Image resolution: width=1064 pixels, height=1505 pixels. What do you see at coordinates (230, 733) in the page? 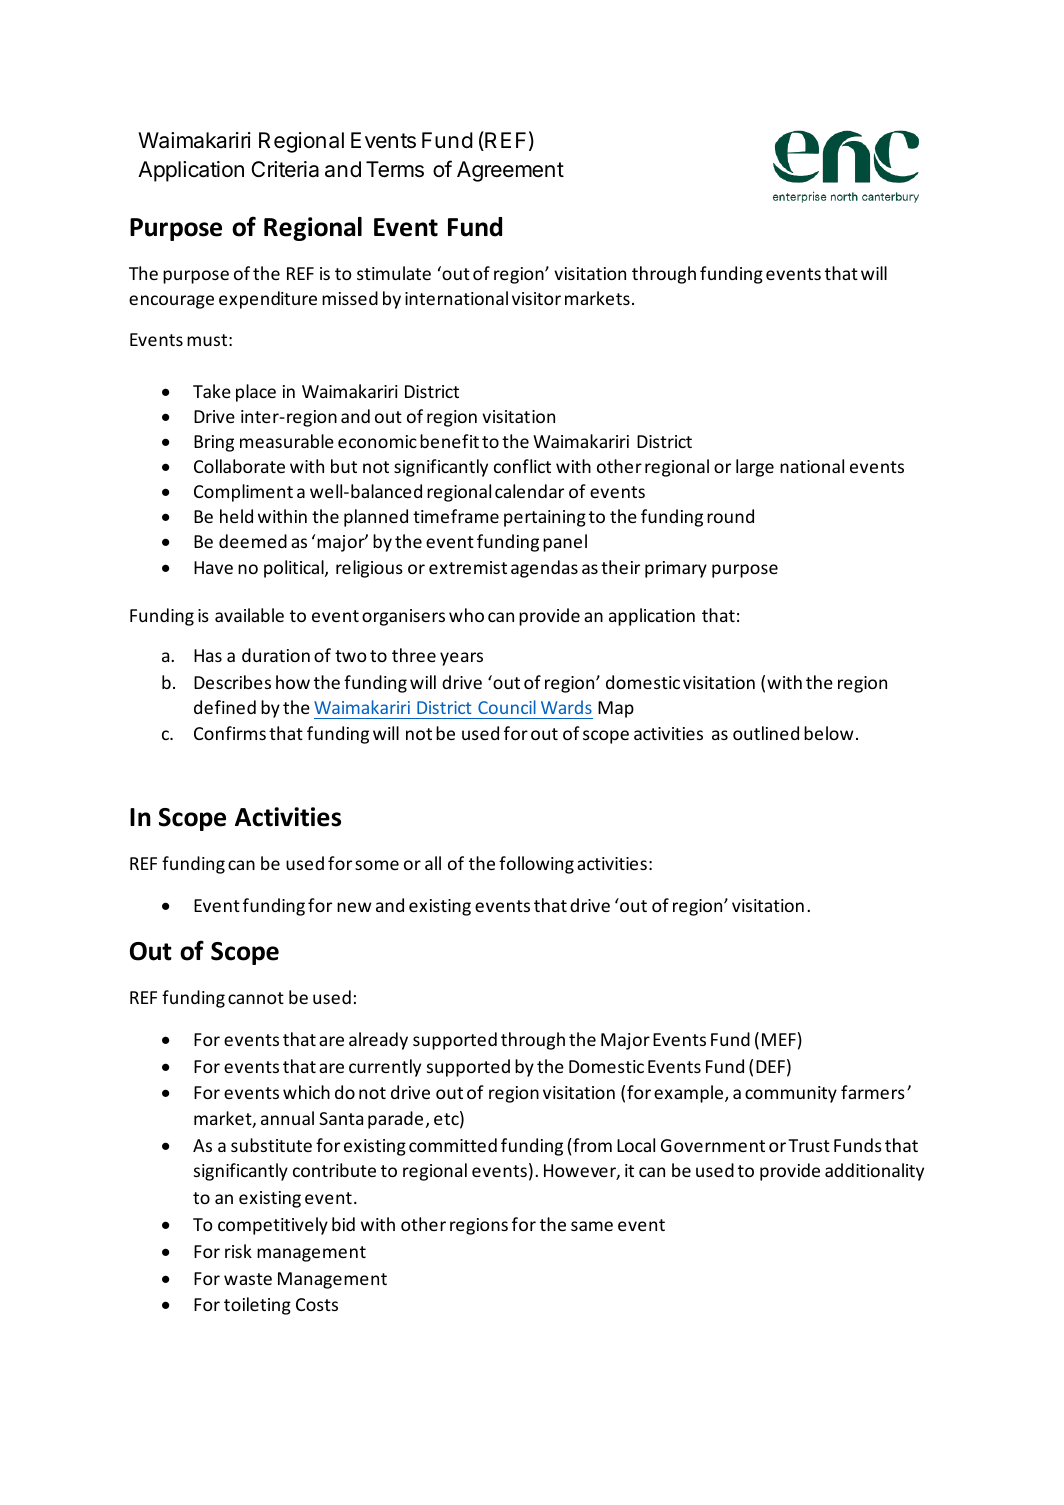
I see `Confirms` at bounding box center [230, 733].
